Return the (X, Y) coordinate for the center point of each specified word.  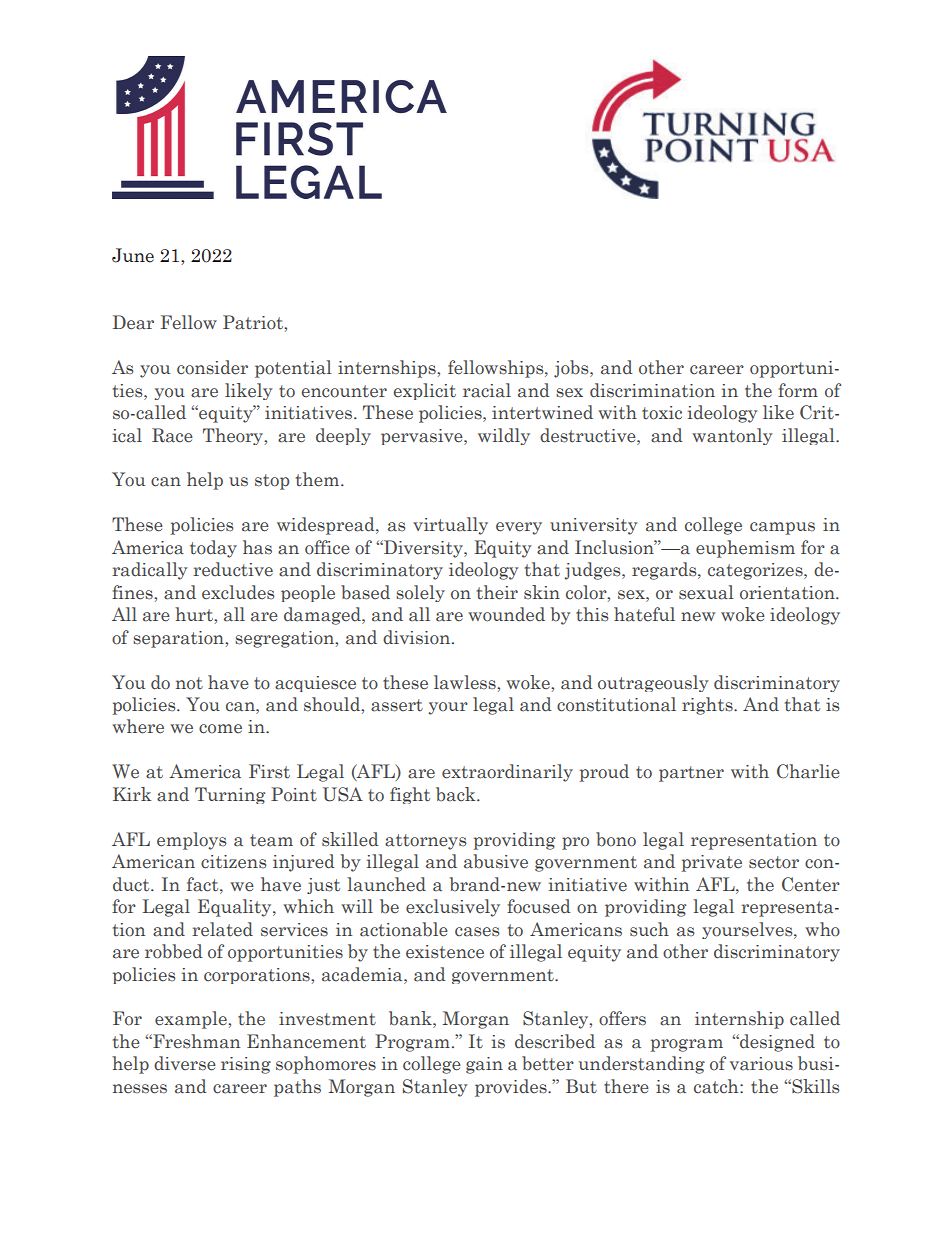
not (189, 683)
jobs (572, 369)
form (798, 390)
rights (708, 706)
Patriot (254, 322)
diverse (185, 1063)
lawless (466, 682)
